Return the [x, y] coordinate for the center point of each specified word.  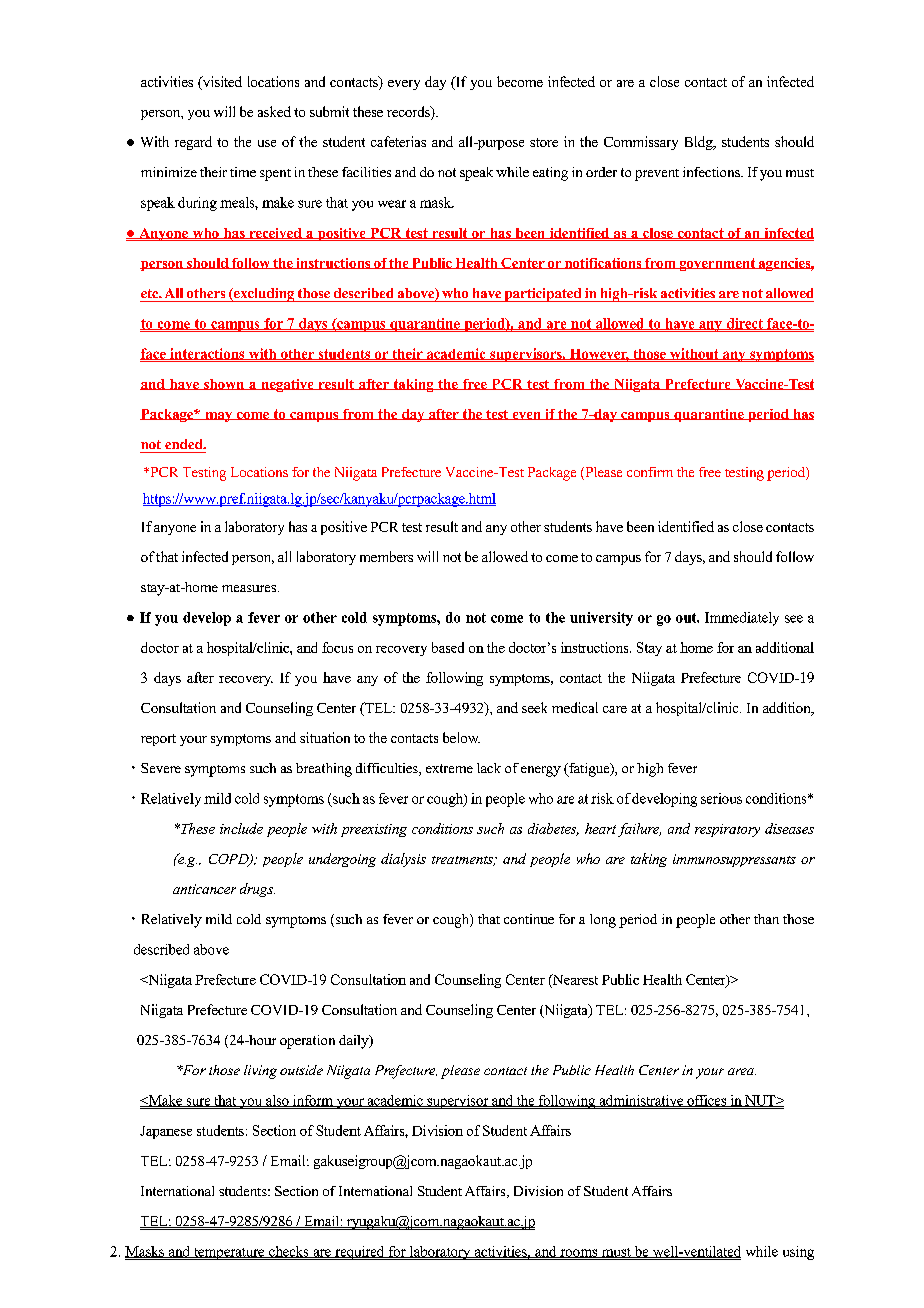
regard [193, 143]
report [158, 740]
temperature [229, 1254]
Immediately [742, 619]
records [409, 113]
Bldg [700, 143]
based [448, 647]
